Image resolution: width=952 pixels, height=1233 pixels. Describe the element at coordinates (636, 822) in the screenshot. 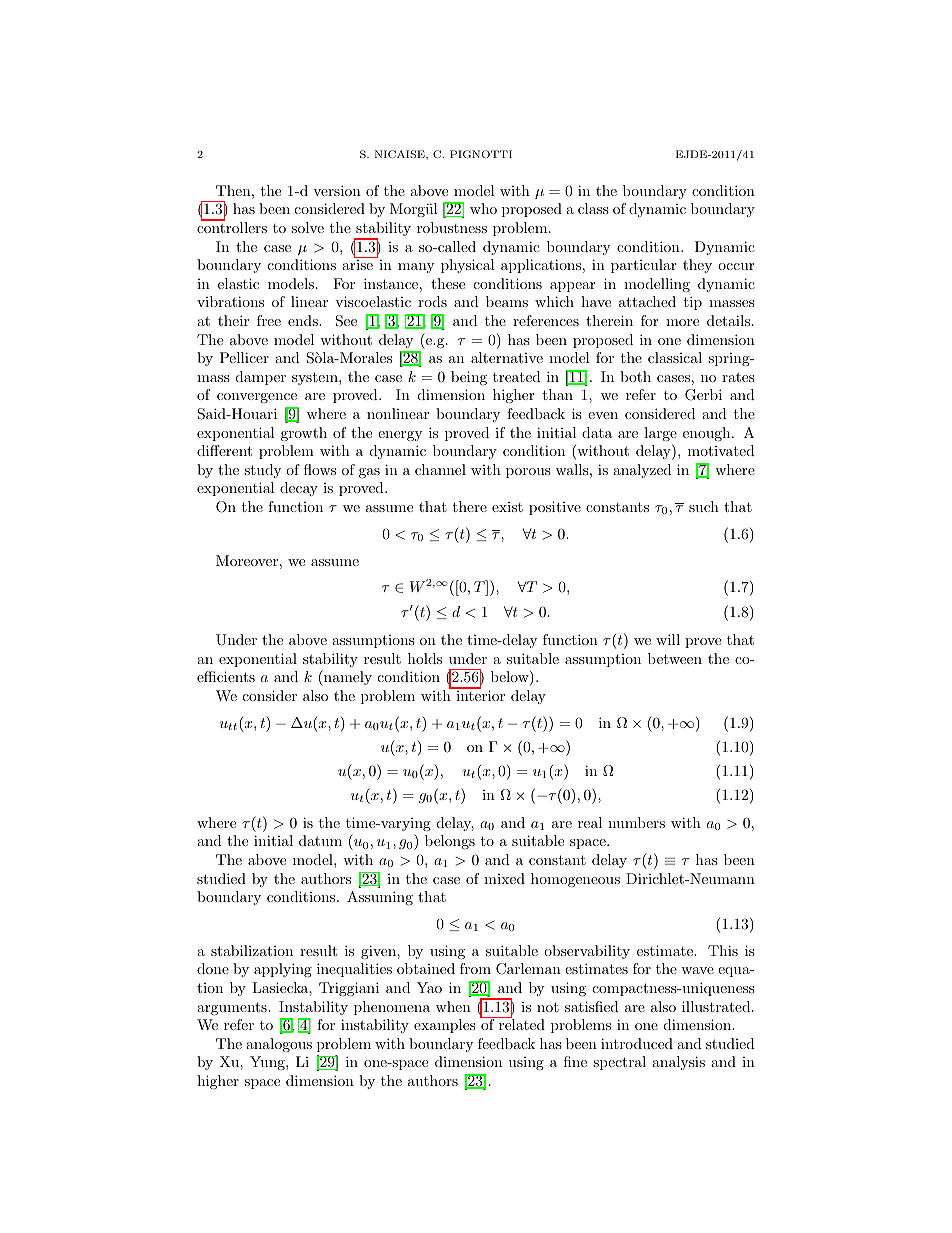

I see `numbers` at that location.
